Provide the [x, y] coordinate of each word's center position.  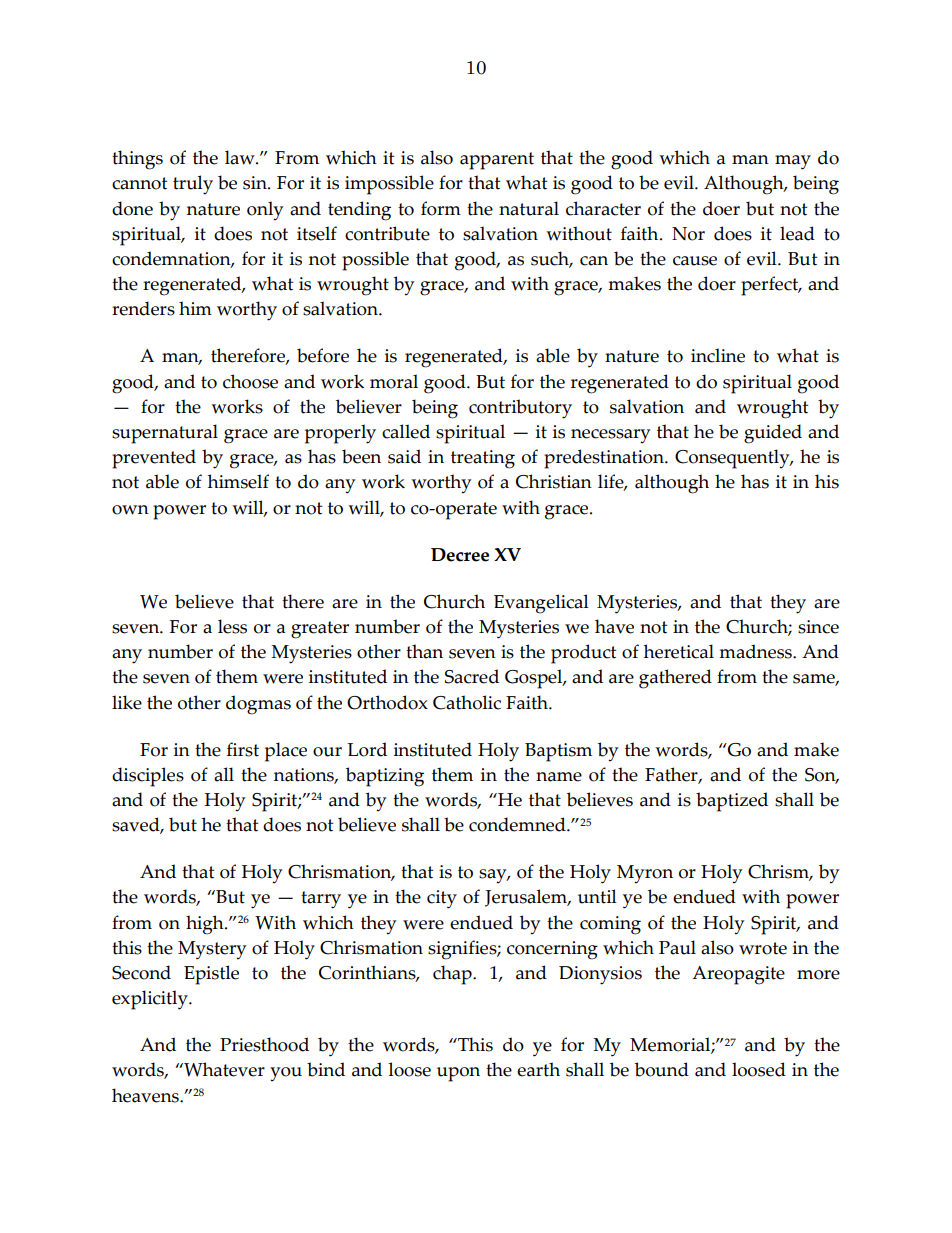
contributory [520, 409]
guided [773, 434]
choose [250, 381]
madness [756, 651]
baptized [732, 802]
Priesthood [264, 1044]
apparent [497, 161]
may [793, 162]
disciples [148, 777]
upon [458, 1074]
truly [193, 185]
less [232, 626]
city [442, 899]
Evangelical [541, 604]
